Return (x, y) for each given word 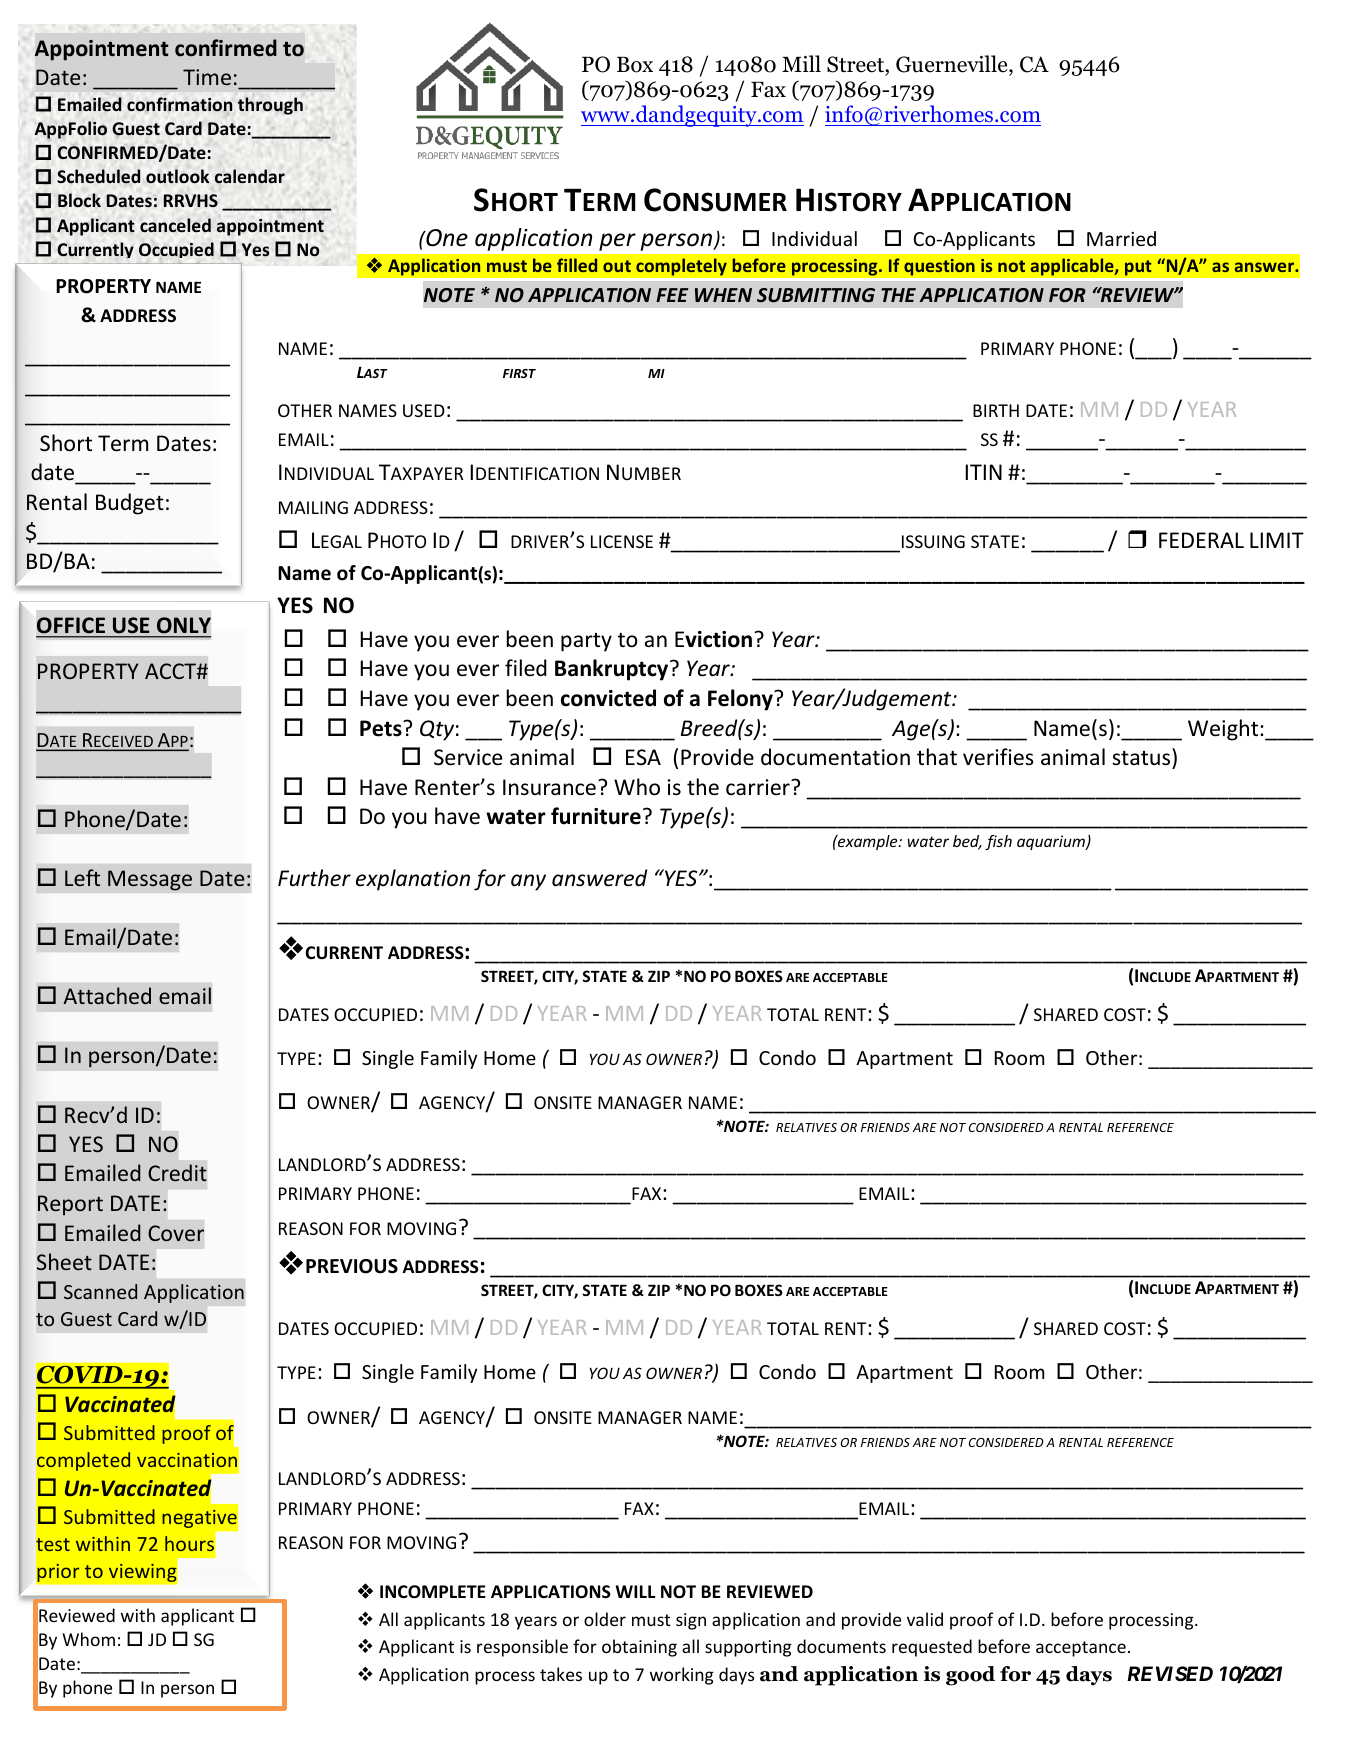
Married (1121, 238)
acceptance (1081, 1649)
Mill (801, 63)
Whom (88, 1639)
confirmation (180, 104)
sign (691, 1621)
